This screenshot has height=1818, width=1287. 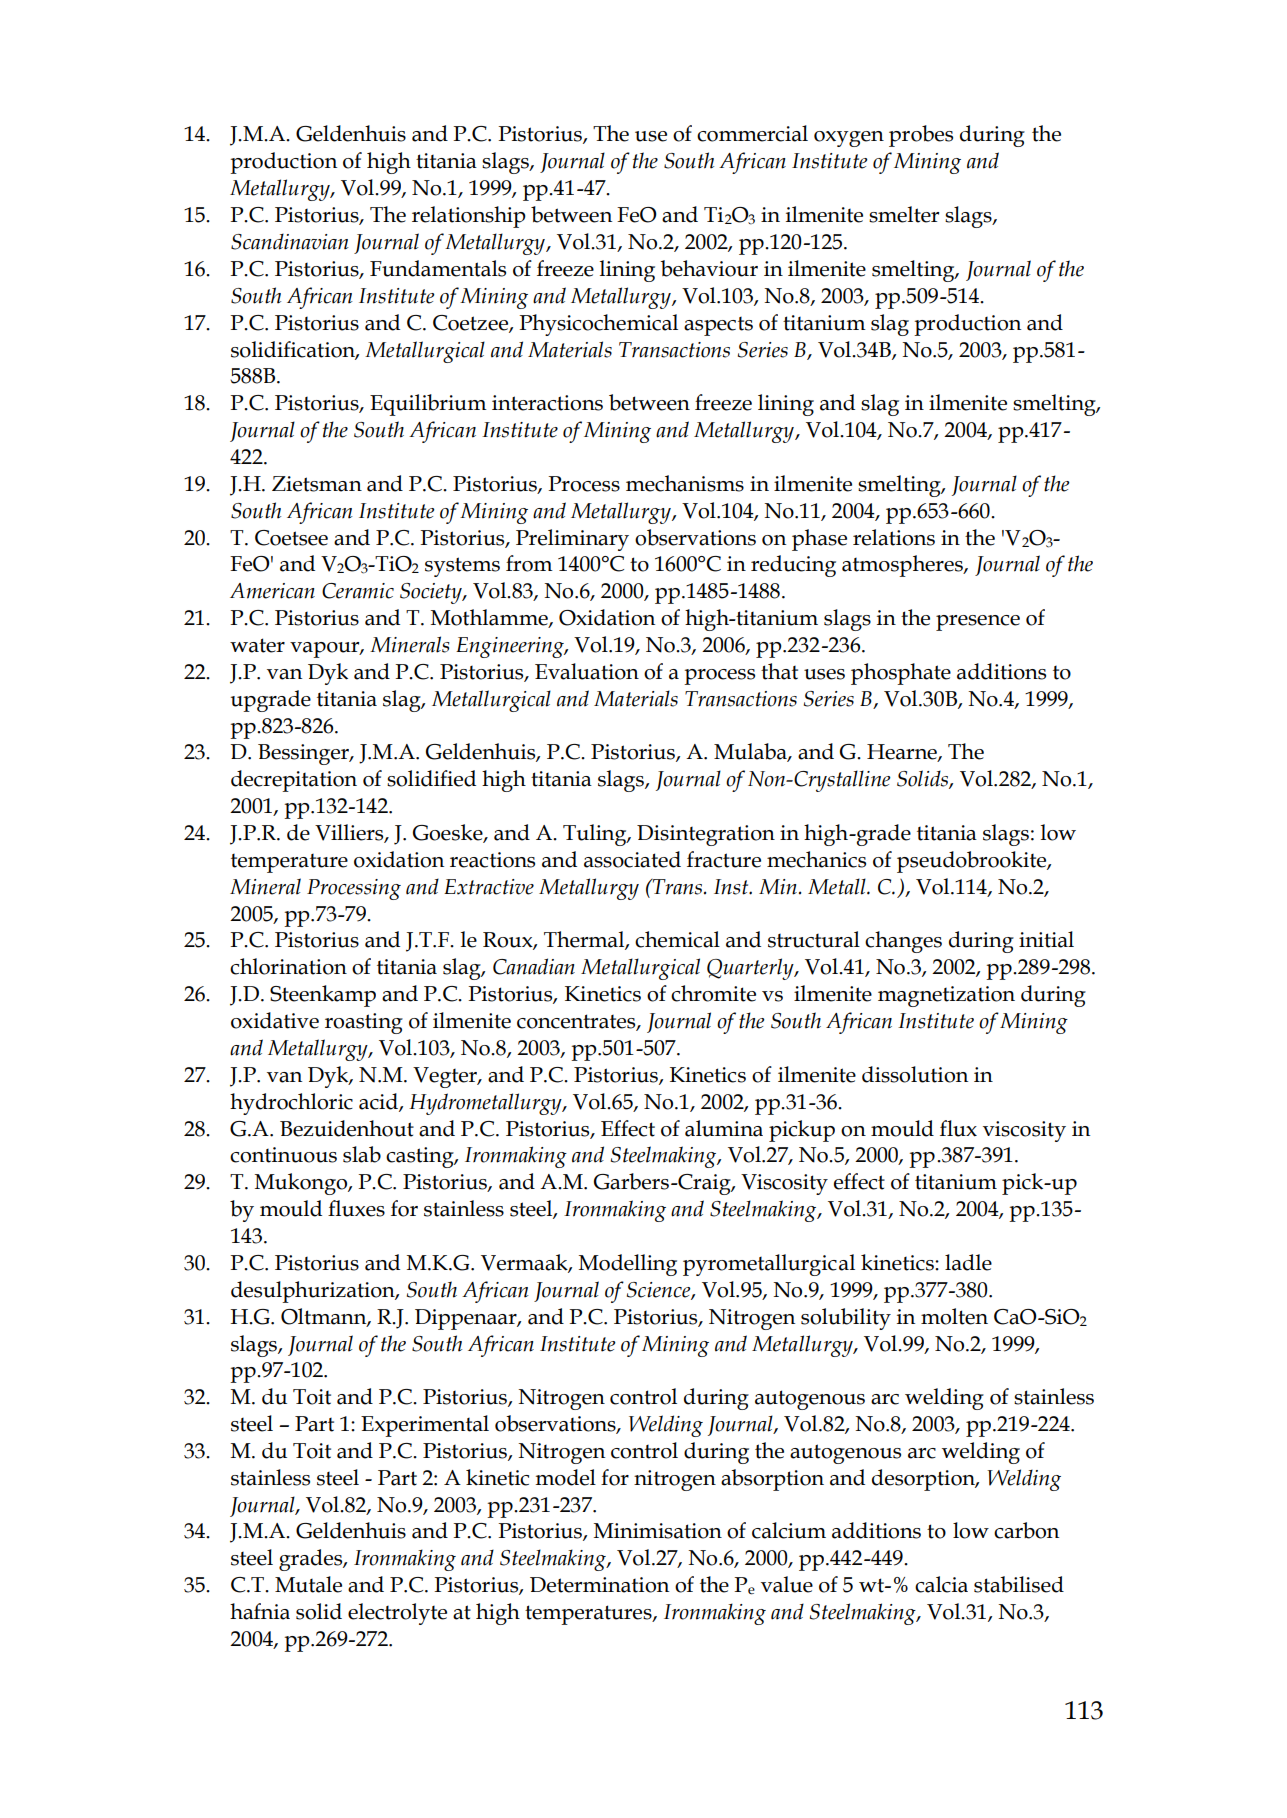 What do you see at coordinates (290, 241) in the screenshot?
I see `Scandinavian` at bounding box center [290, 241].
